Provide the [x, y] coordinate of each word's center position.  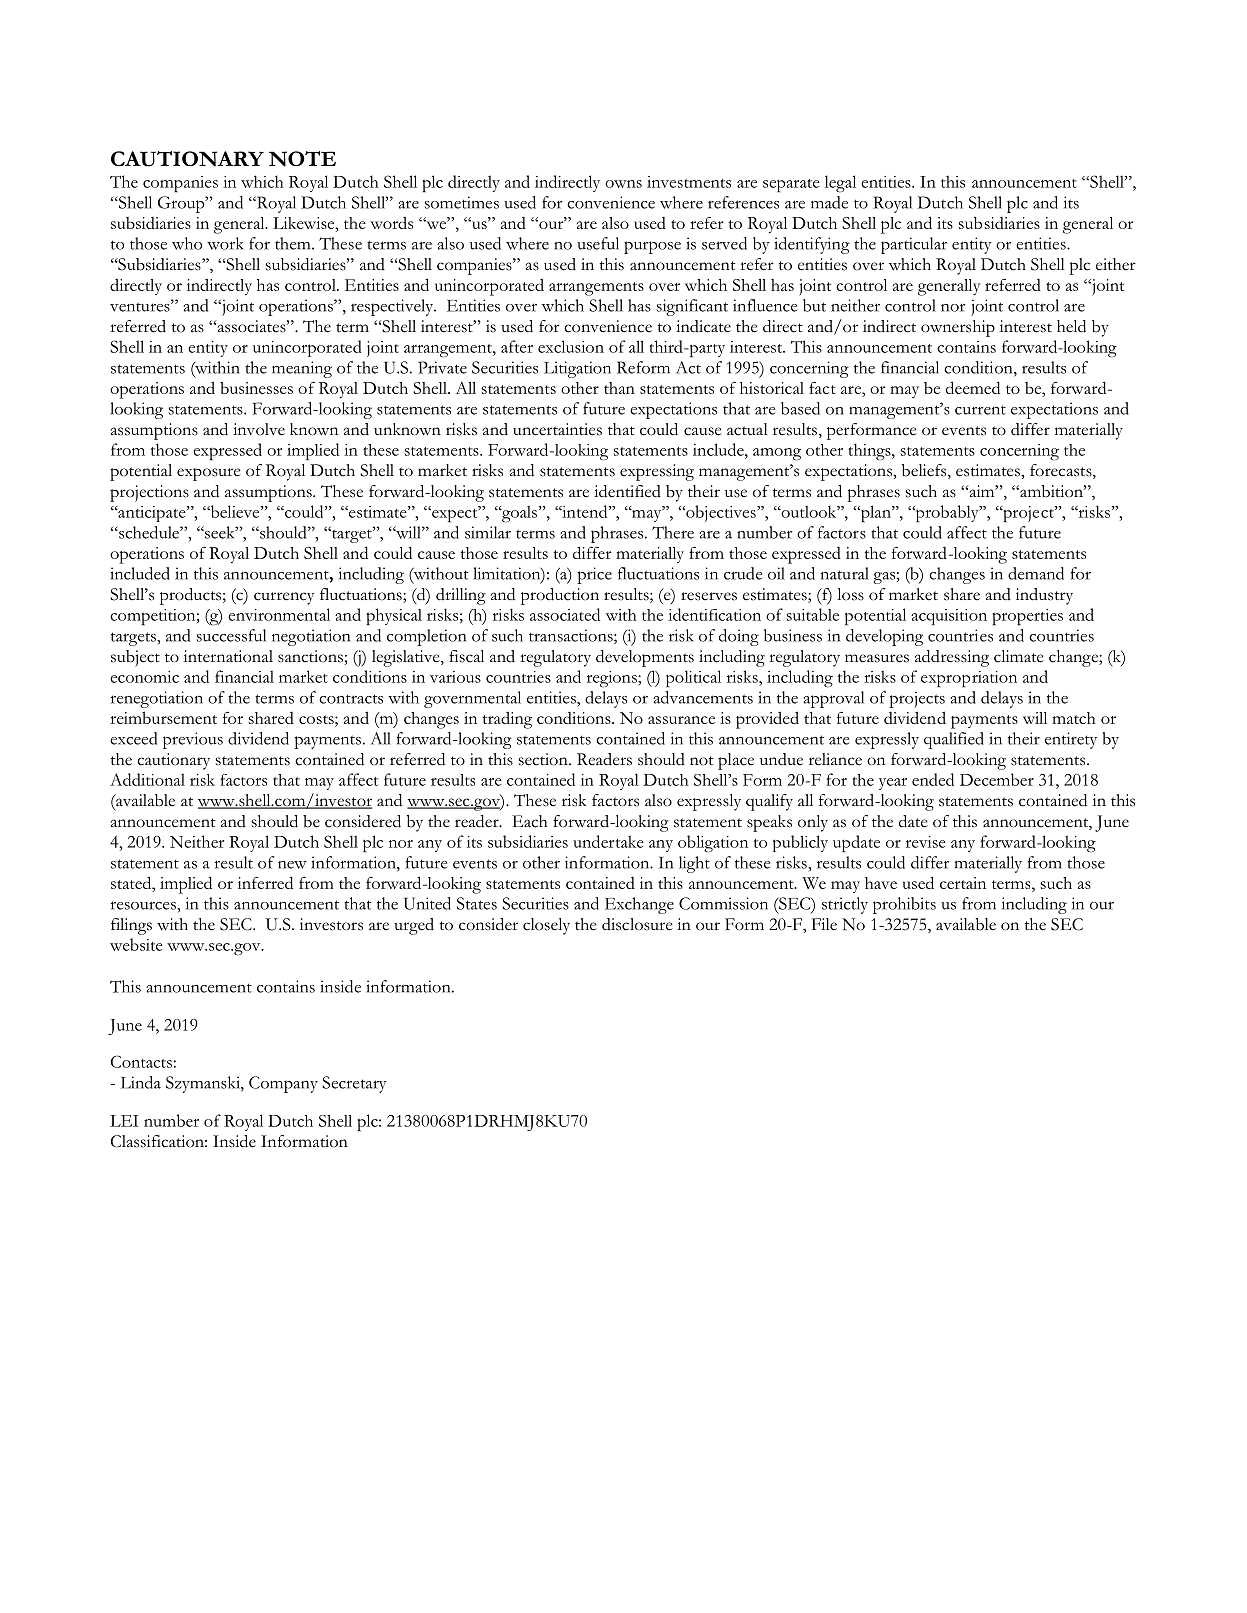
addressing [952, 658]
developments [645, 658]
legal [840, 183]
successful [231, 635]
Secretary [354, 1084]
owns [623, 184]
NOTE [302, 159]
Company [283, 1084]
